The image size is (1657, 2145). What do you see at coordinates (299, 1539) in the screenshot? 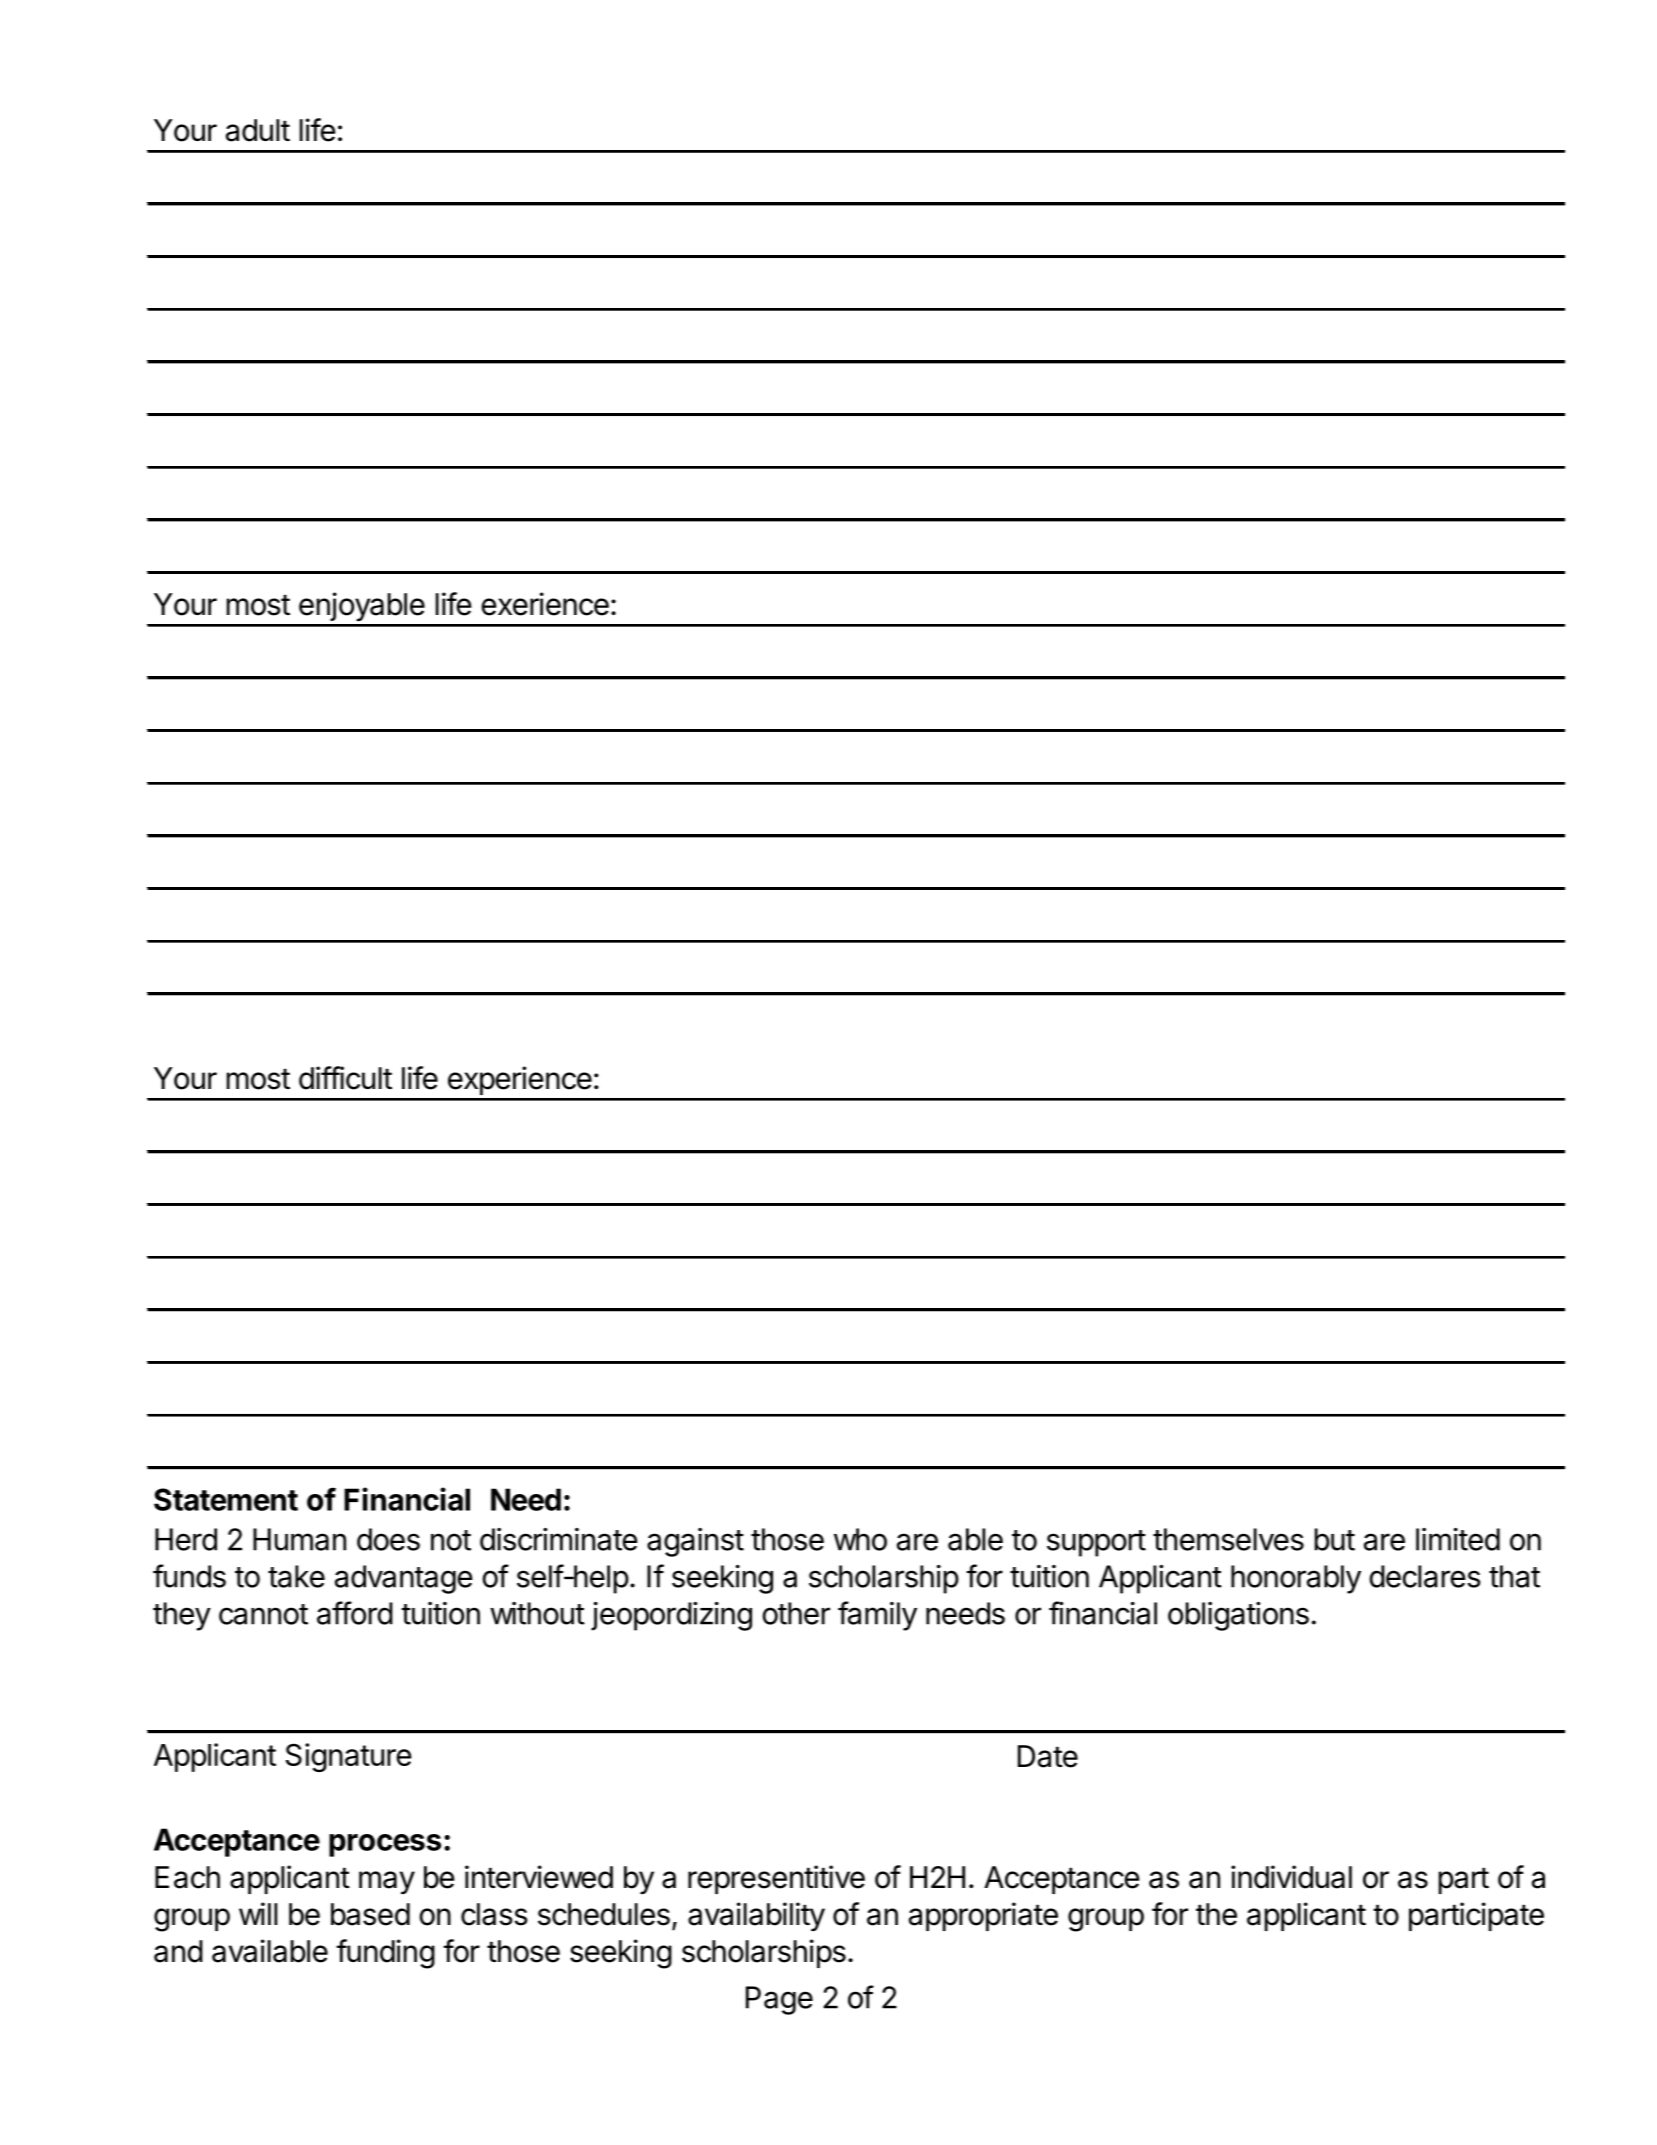
I see `Human` at bounding box center [299, 1539].
